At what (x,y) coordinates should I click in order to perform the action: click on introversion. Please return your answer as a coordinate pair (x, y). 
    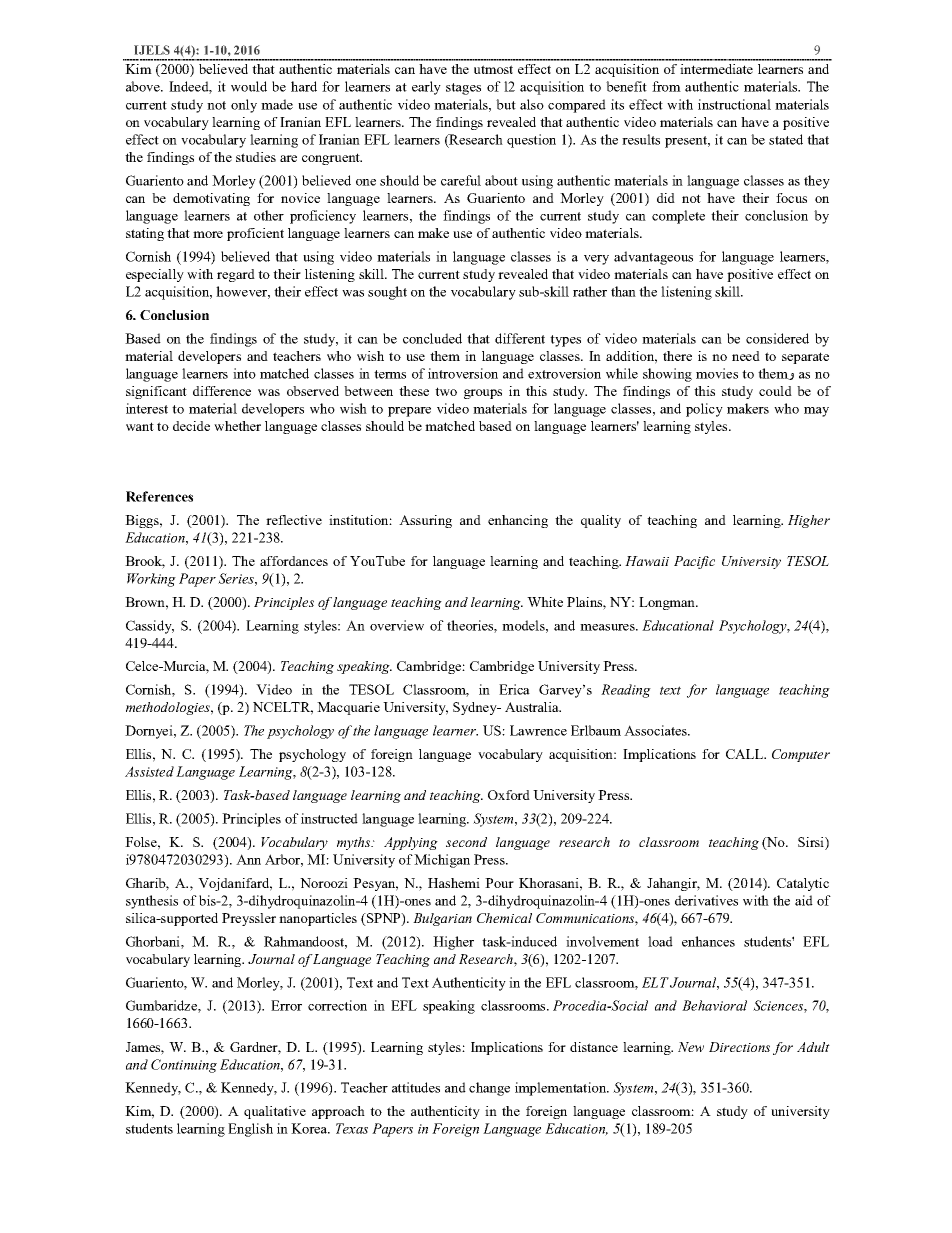
    Looking at the image, I should click on (463, 373).
